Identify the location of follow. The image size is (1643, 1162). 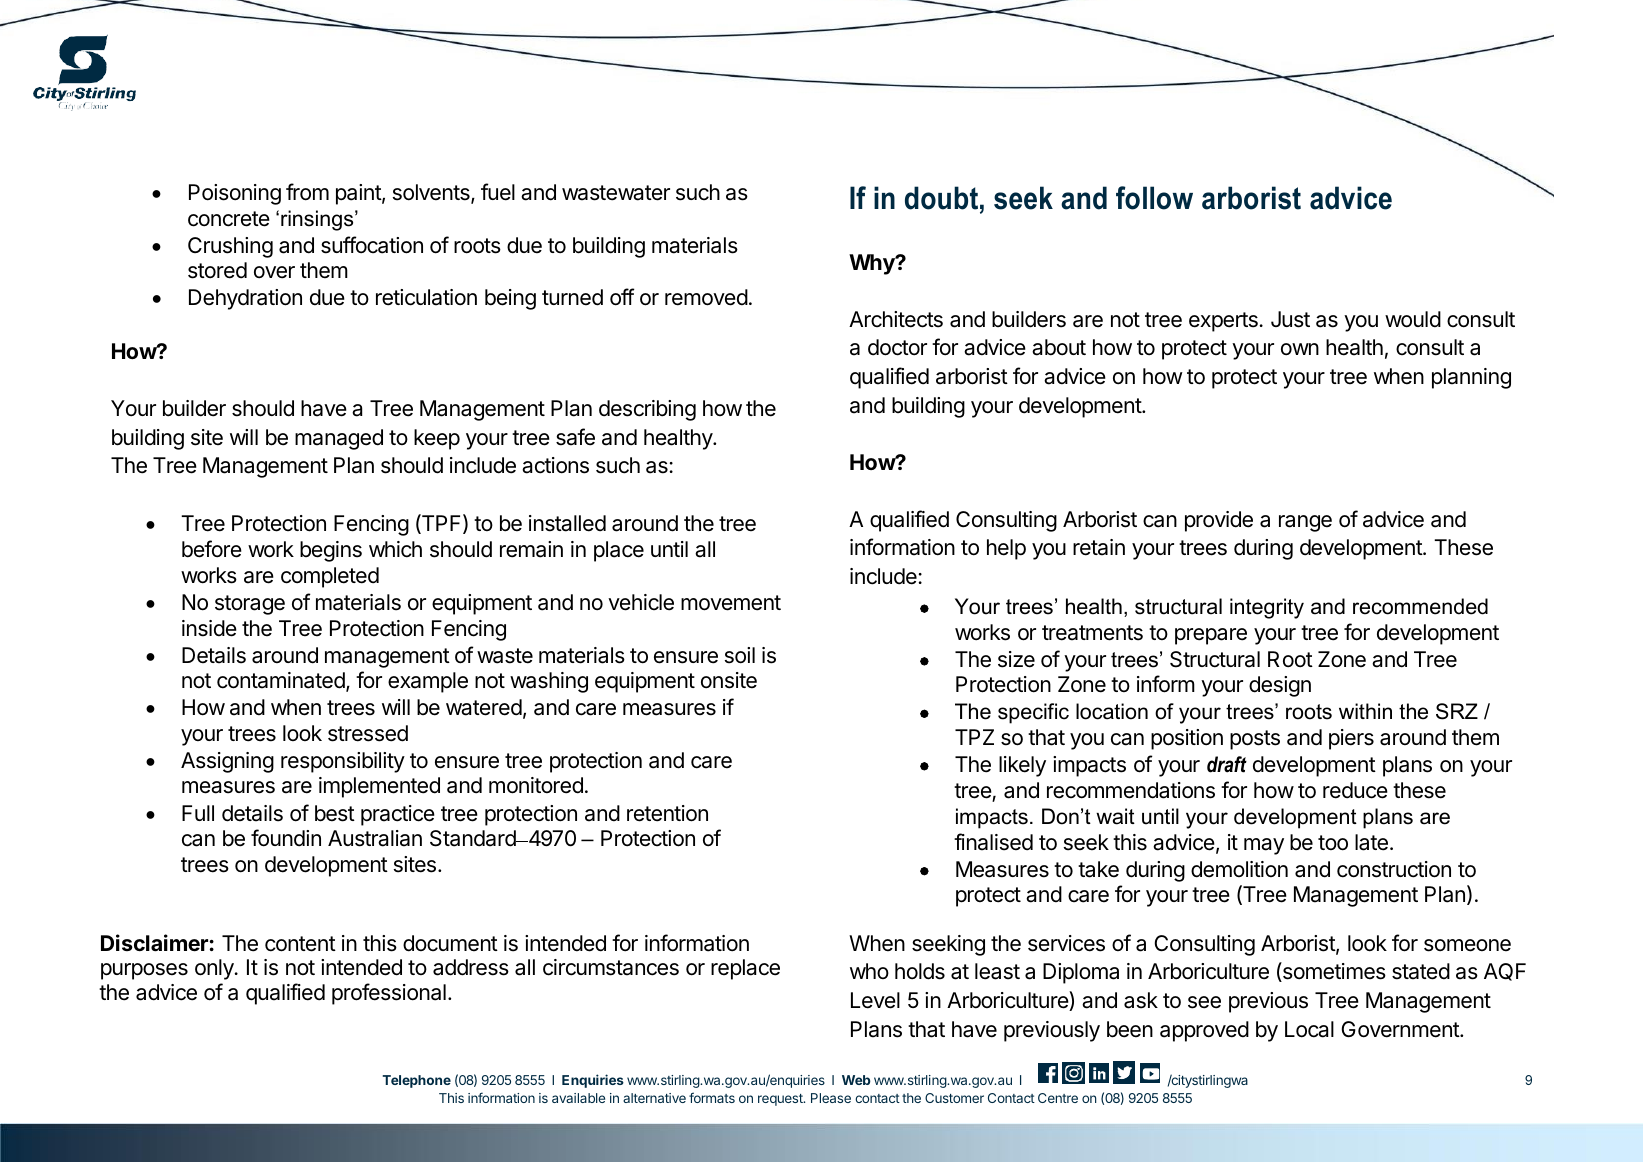
(1154, 198).
